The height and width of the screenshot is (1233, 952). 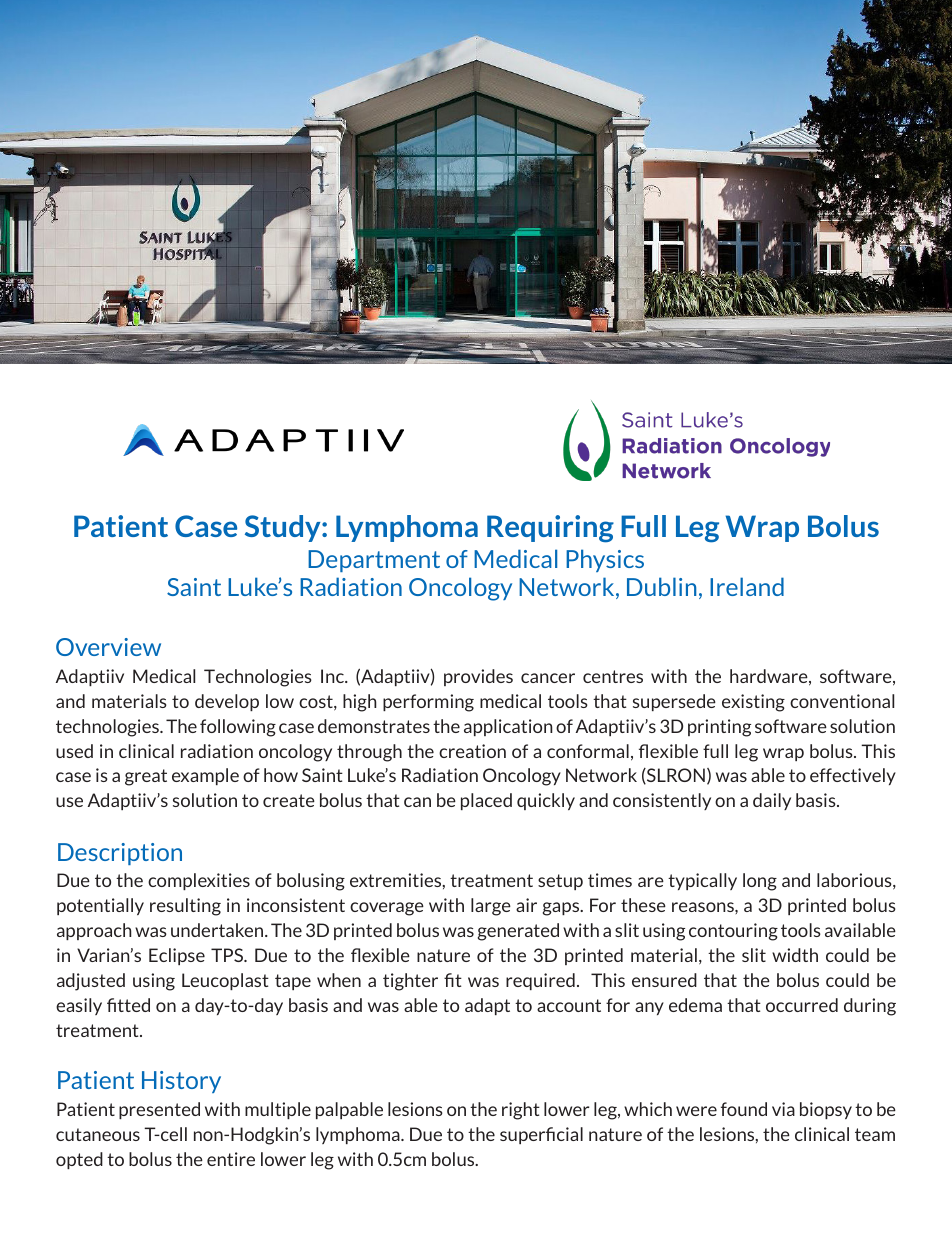 What do you see at coordinates (486, 801) in the screenshot?
I see `placed` at bounding box center [486, 801].
